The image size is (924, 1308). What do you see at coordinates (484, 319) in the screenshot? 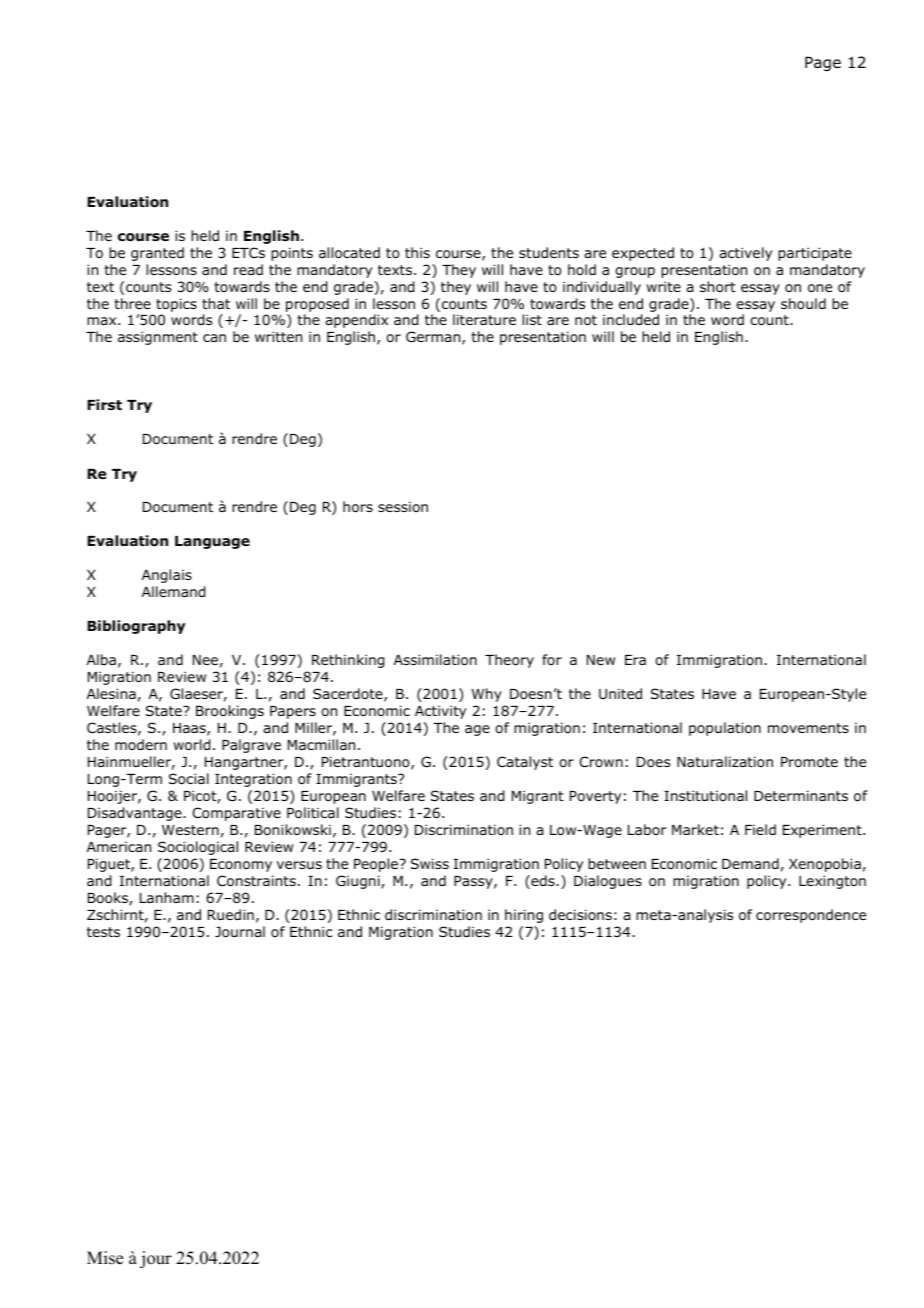
I see `literature` at bounding box center [484, 319].
